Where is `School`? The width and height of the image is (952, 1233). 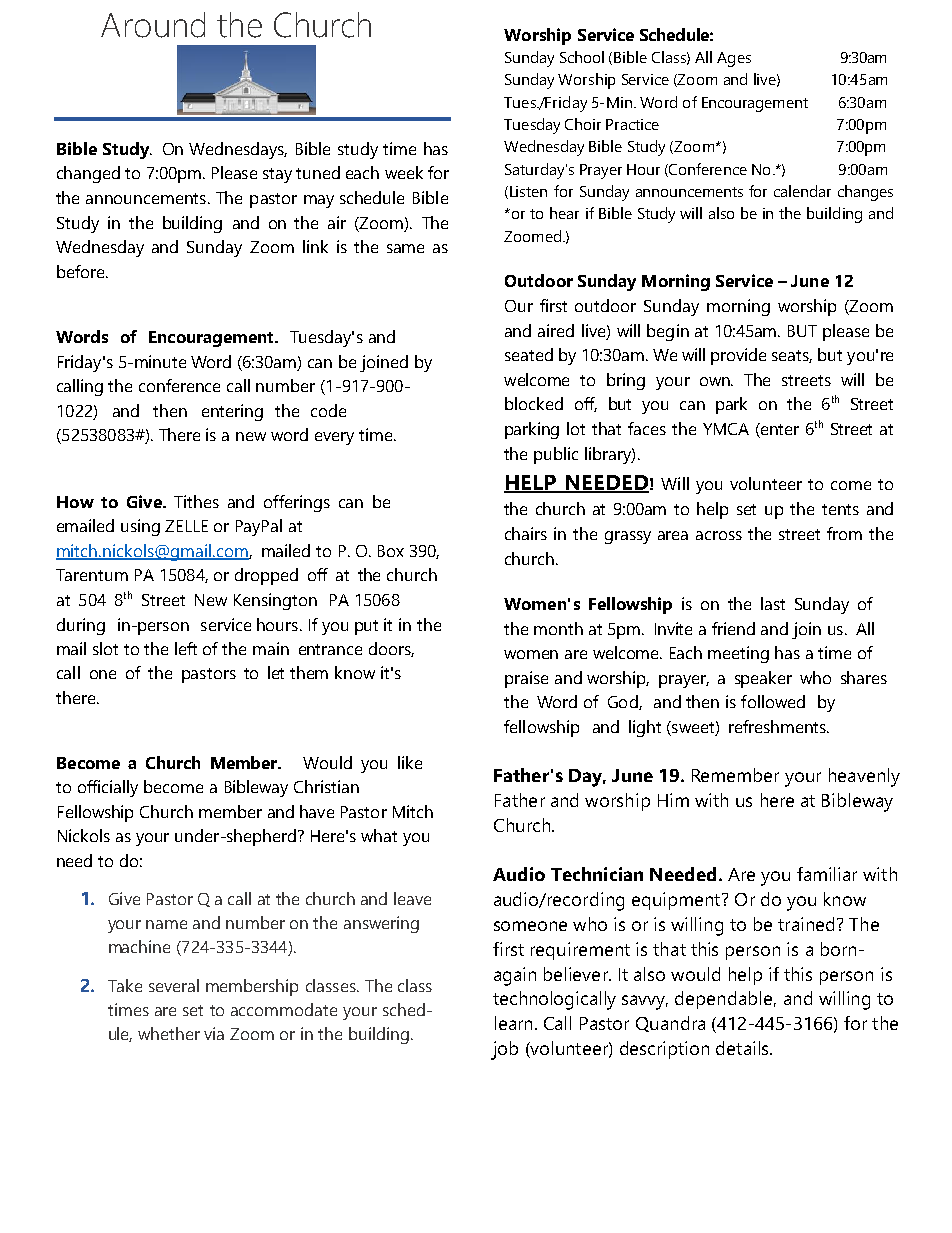 School is located at coordinates (582, 57).
